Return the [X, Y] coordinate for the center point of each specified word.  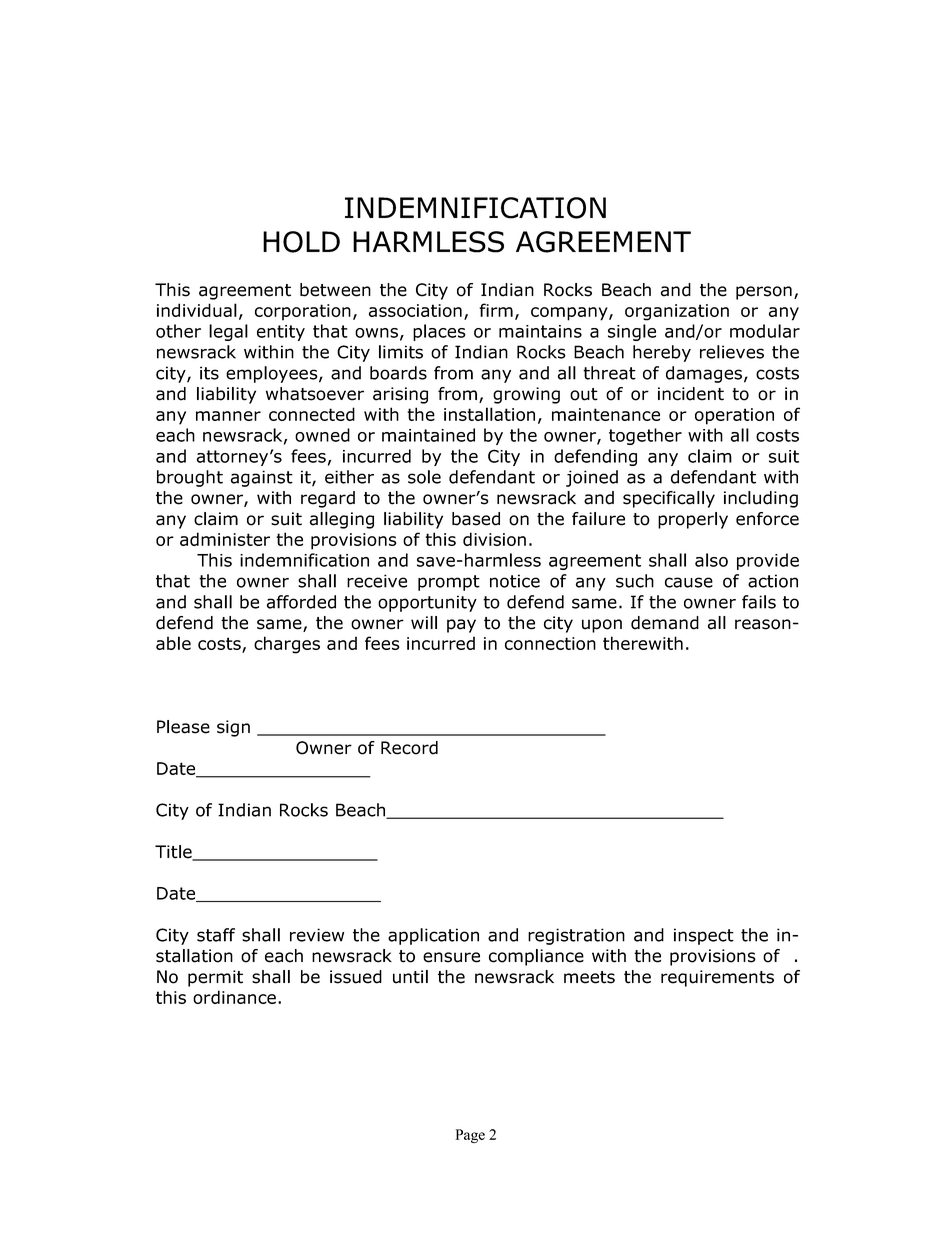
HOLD [301, 242]
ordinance [236, 997]
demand [665, 623]
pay [461, 626]
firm [496, 310]
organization [677, 312]
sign [233, 728]
